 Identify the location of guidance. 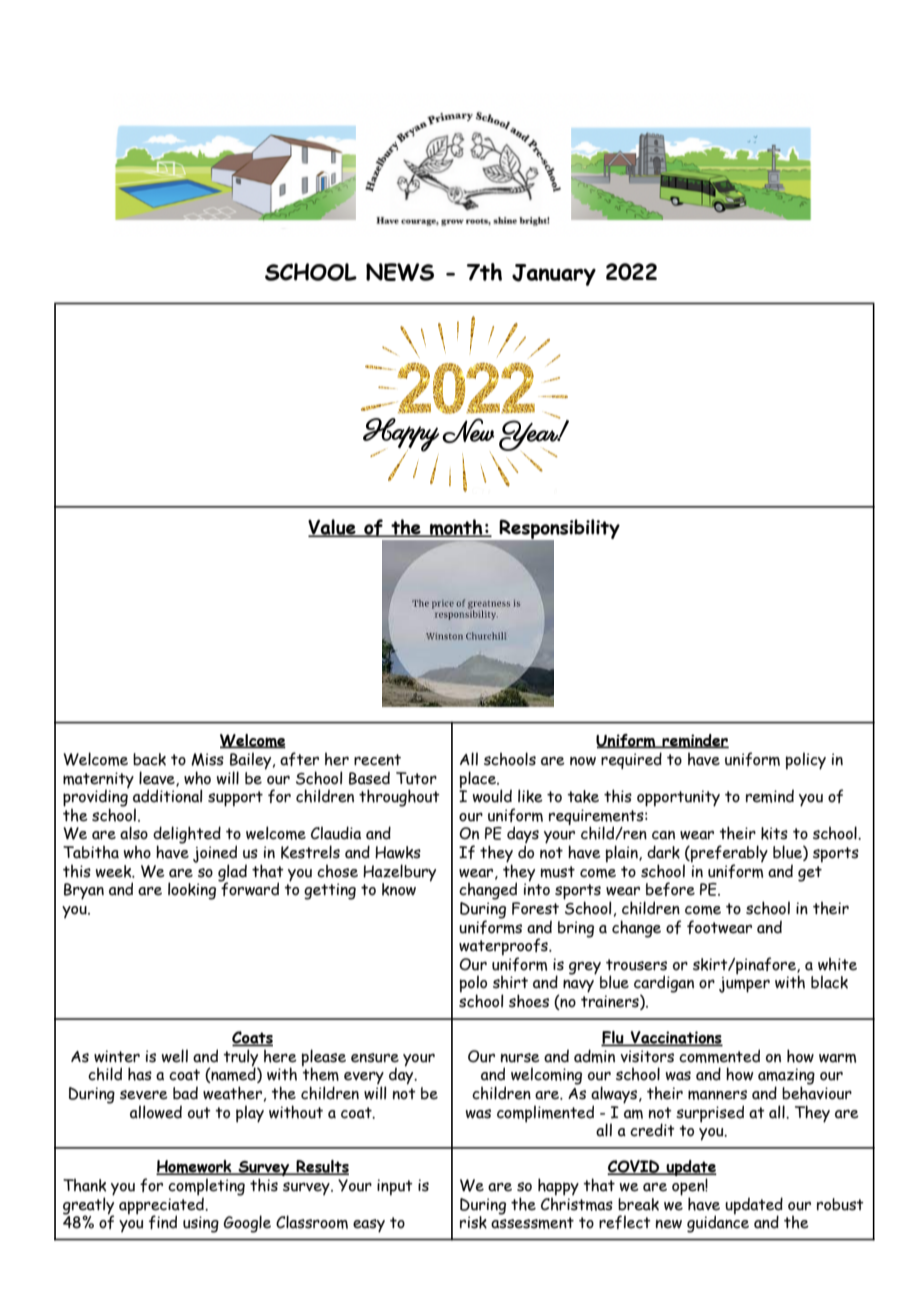
(718, 1223).
